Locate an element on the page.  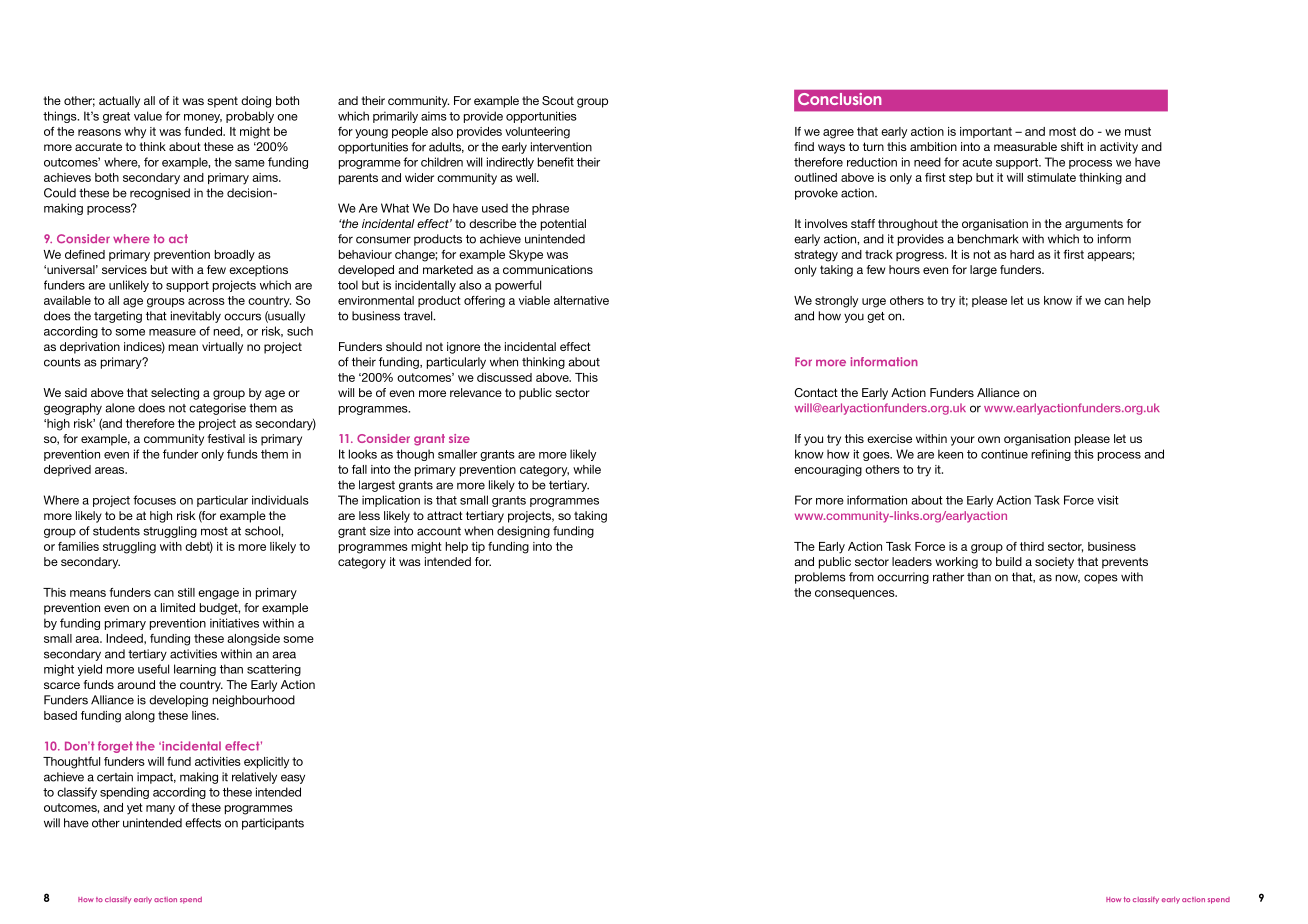
build is located at coordinates (1009, 561).
